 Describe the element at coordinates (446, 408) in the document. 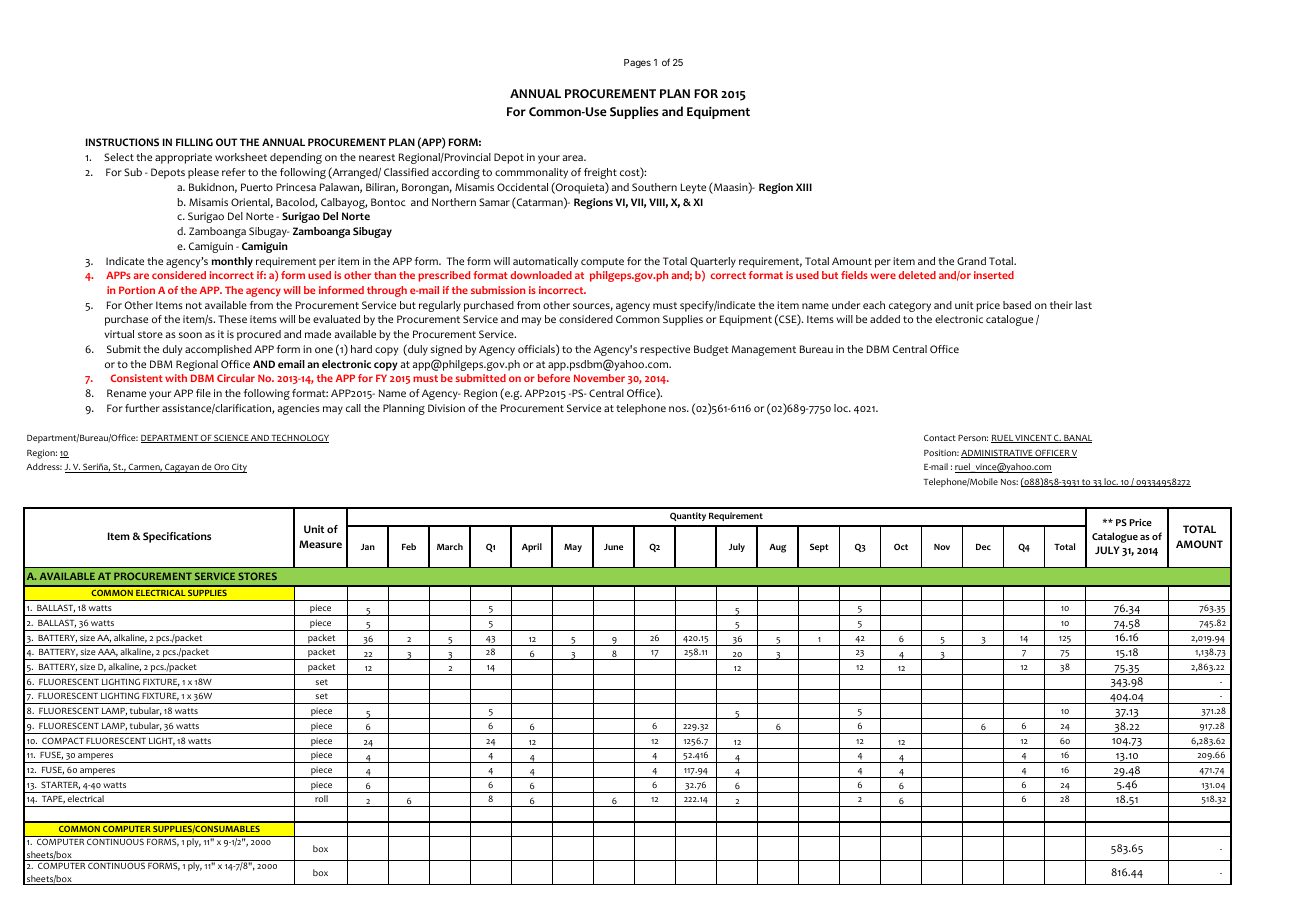

I see `Division` at that location.
